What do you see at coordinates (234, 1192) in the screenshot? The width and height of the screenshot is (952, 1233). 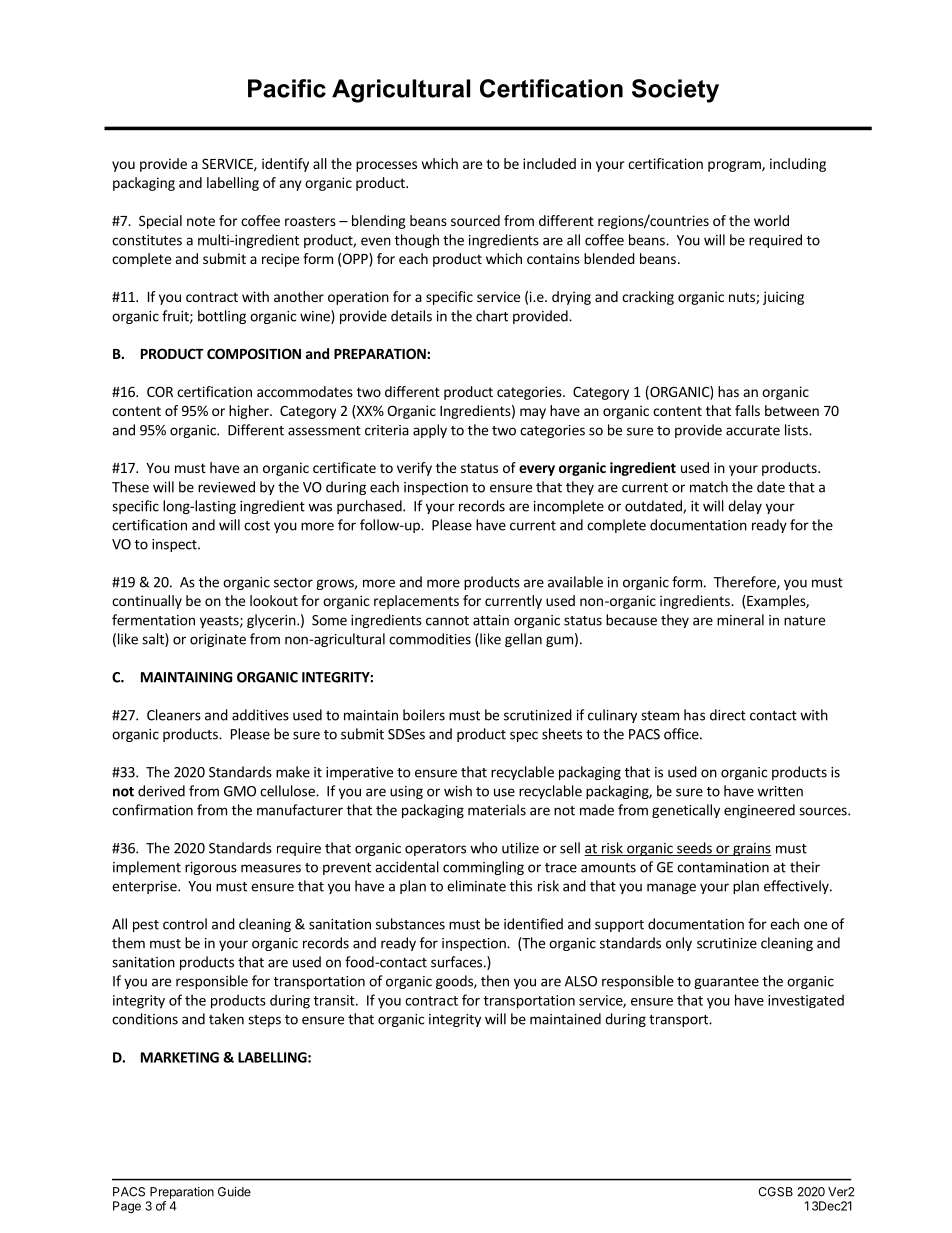 I see `Guide` at bounding box center [234, 1192].
